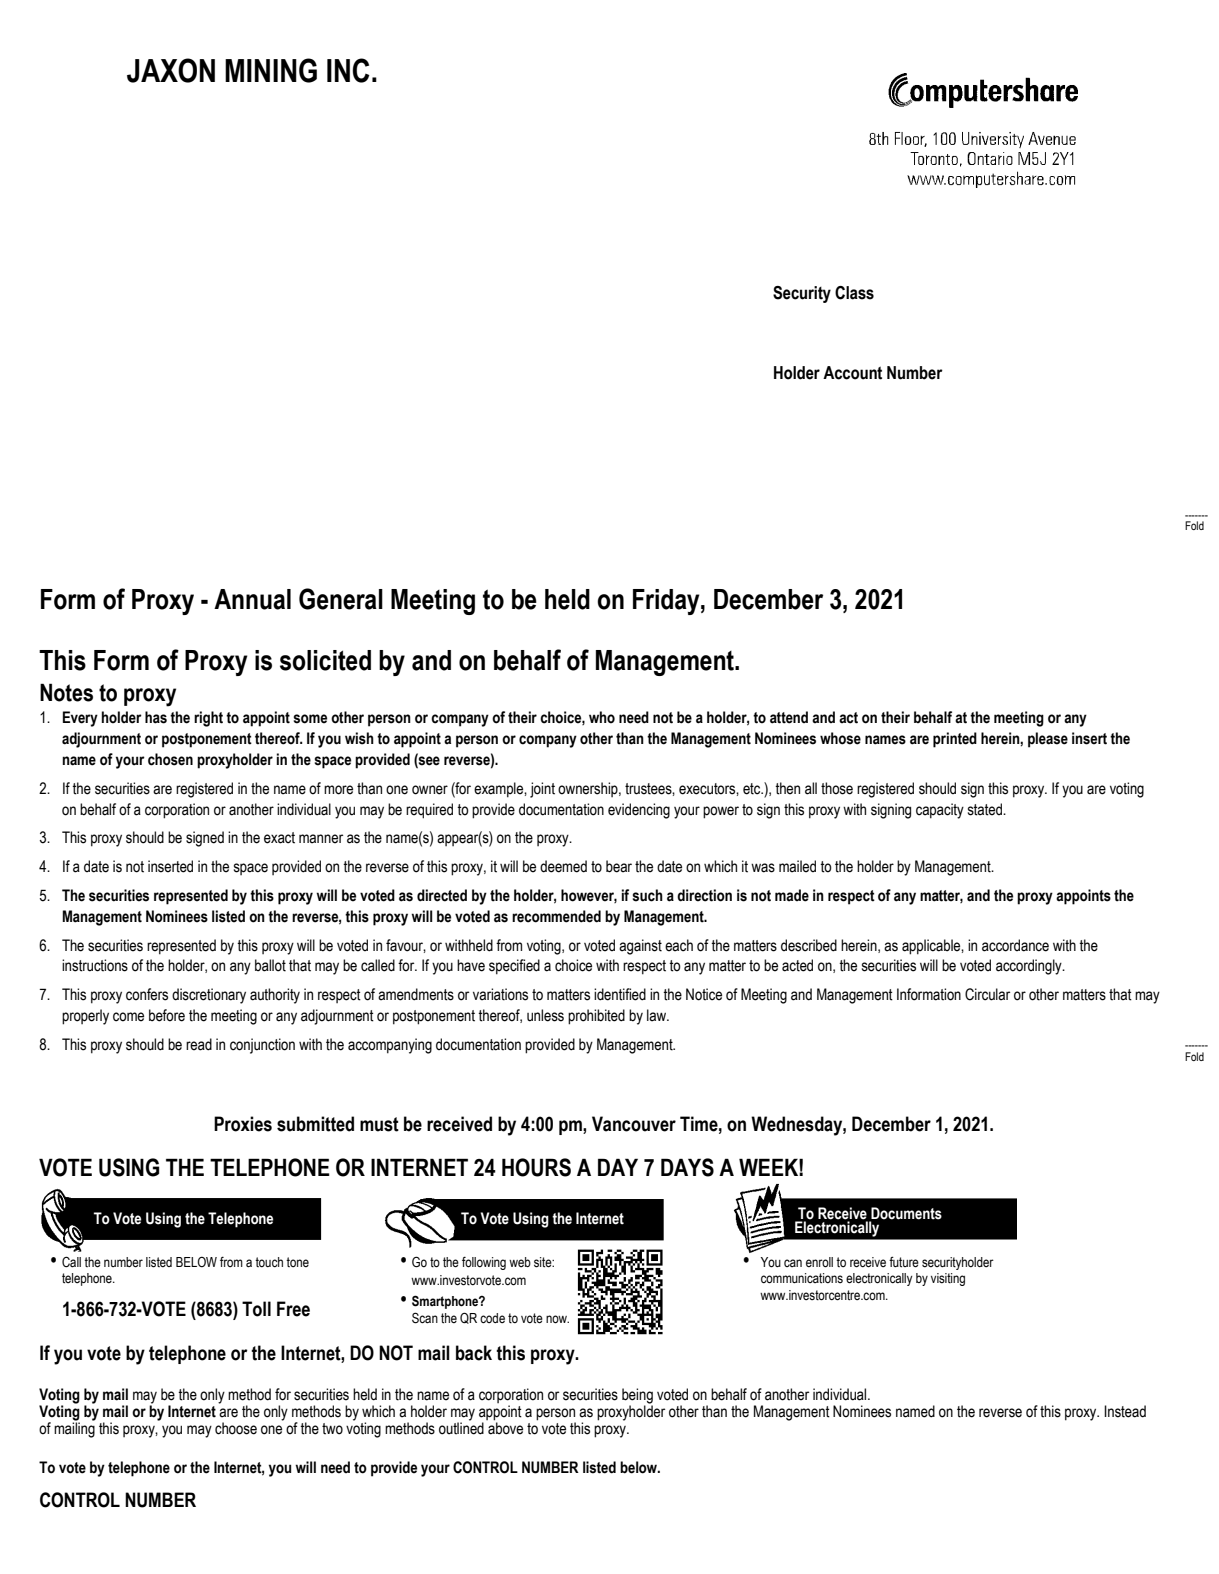 This screenshot has width=1219, height=1574. Describe the element at coordinates (271, 70) in the screenshot. I see `MINING` at that location.
